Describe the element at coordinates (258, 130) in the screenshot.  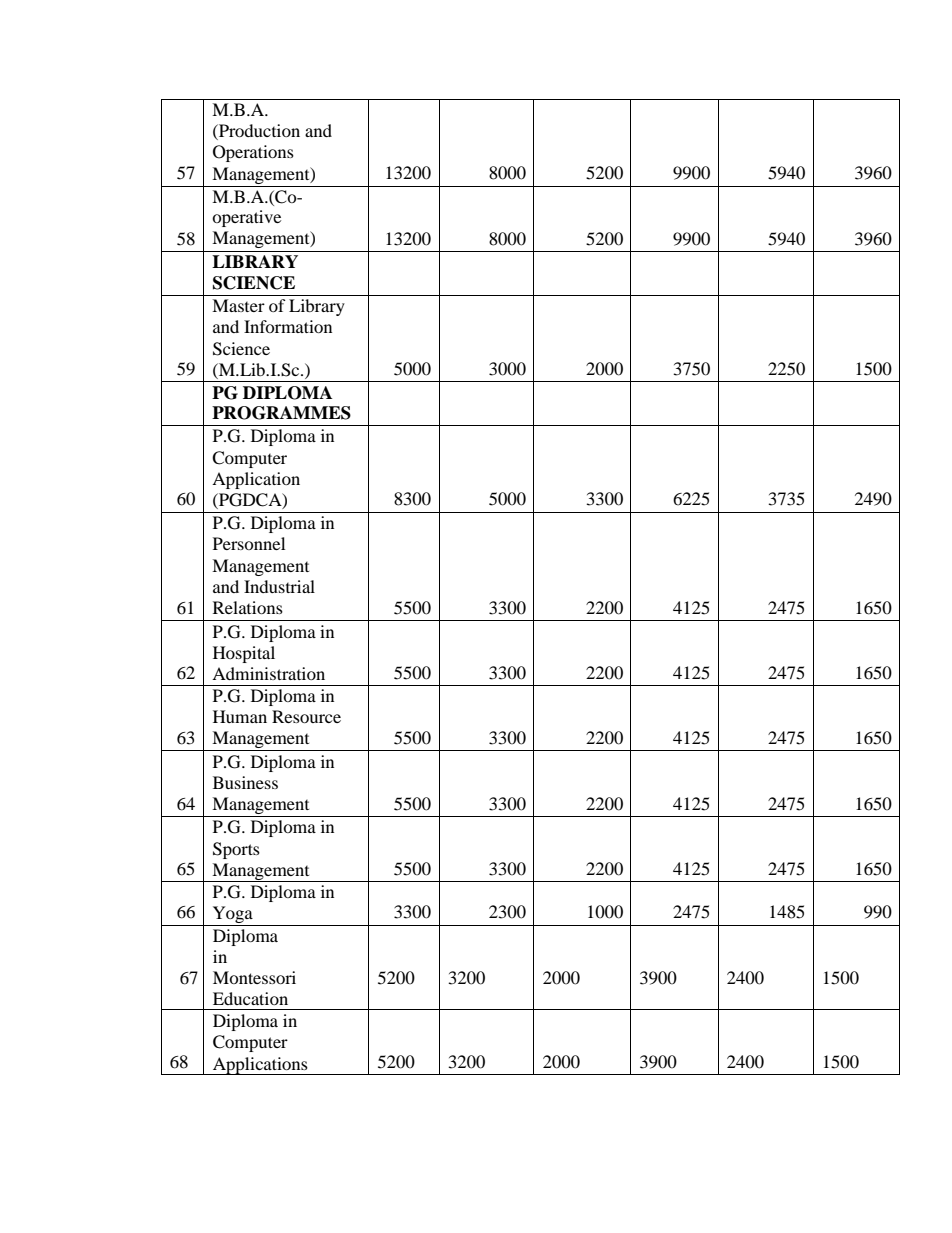
I see `Production` at that location.
